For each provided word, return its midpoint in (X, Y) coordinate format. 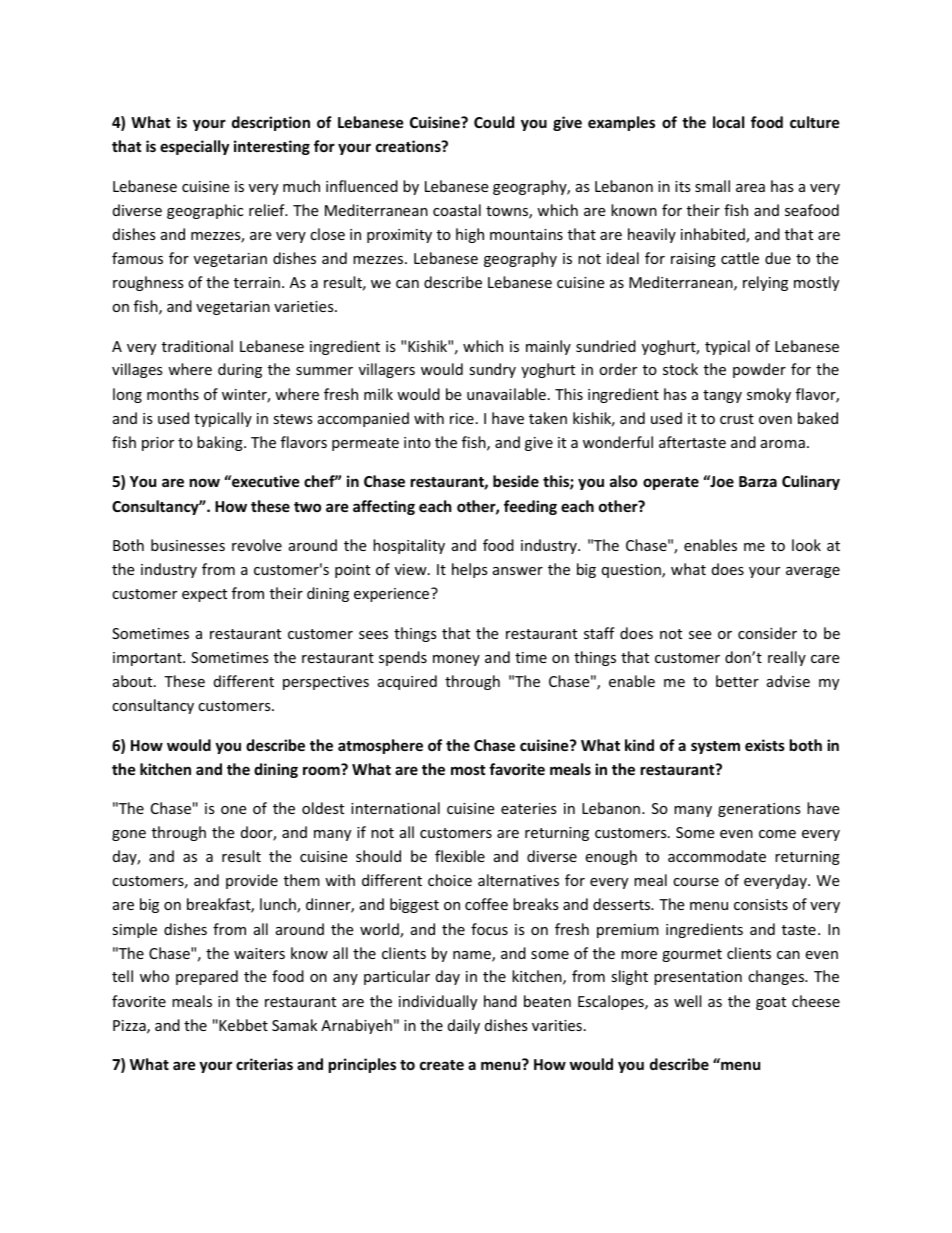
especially (194, 147)
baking (221, 443)
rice (462, 418)
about (134, 681)
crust (737, 419)
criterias (264, 1064)
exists (765, 745)
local (728, 122)
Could (494, 122)
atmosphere (380, 746)
